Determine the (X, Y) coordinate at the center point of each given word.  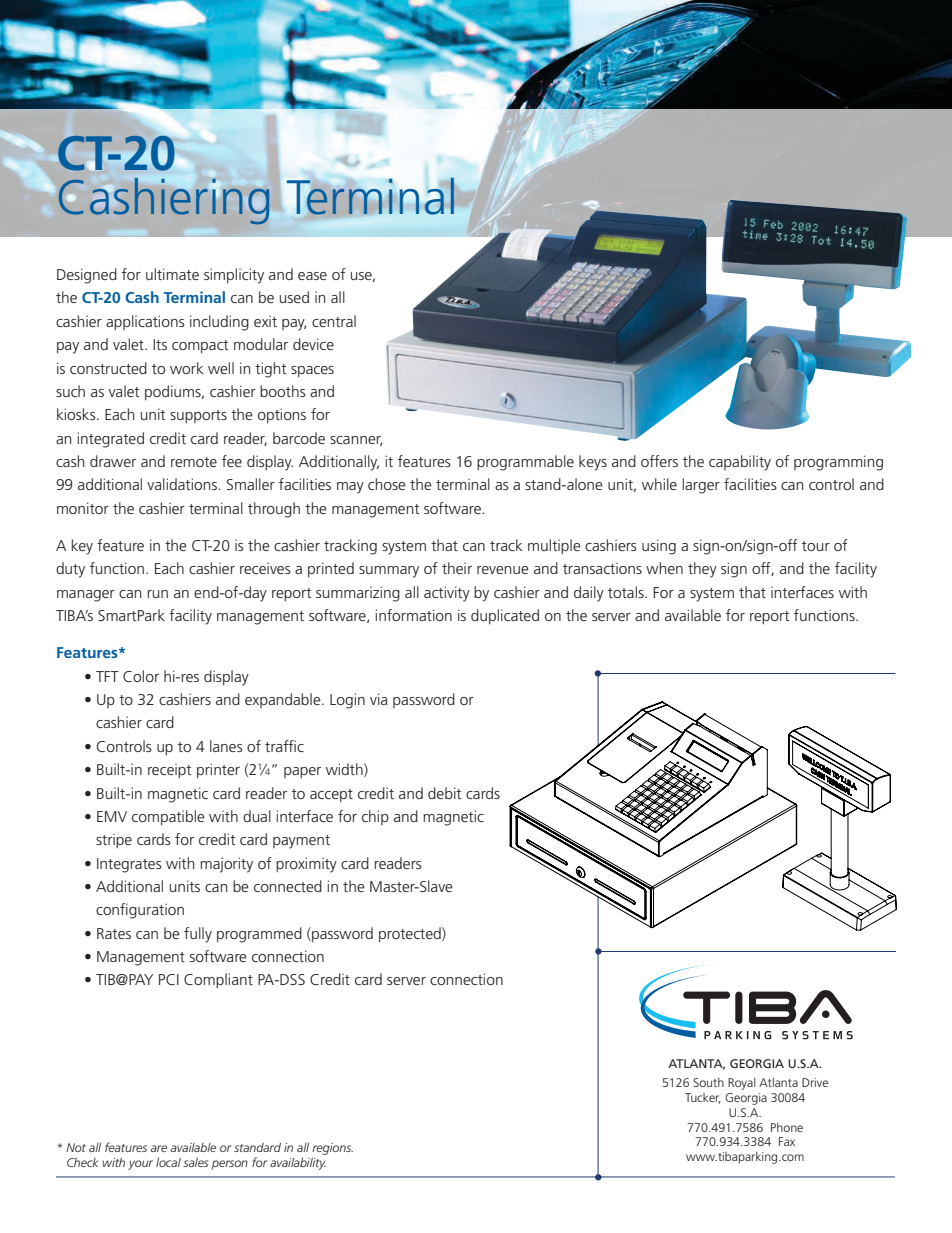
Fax (787, 1141)
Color (141, 676)
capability (740, 463)
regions (332, 1149)
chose (387, 484)
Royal (742, 1083)
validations (183, 484)
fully (198, 935)
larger (701, 486)
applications (145, 322)
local (168, 1162)
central (334, 321)
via (378, 699)
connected (288, 886)
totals (627, 592)
